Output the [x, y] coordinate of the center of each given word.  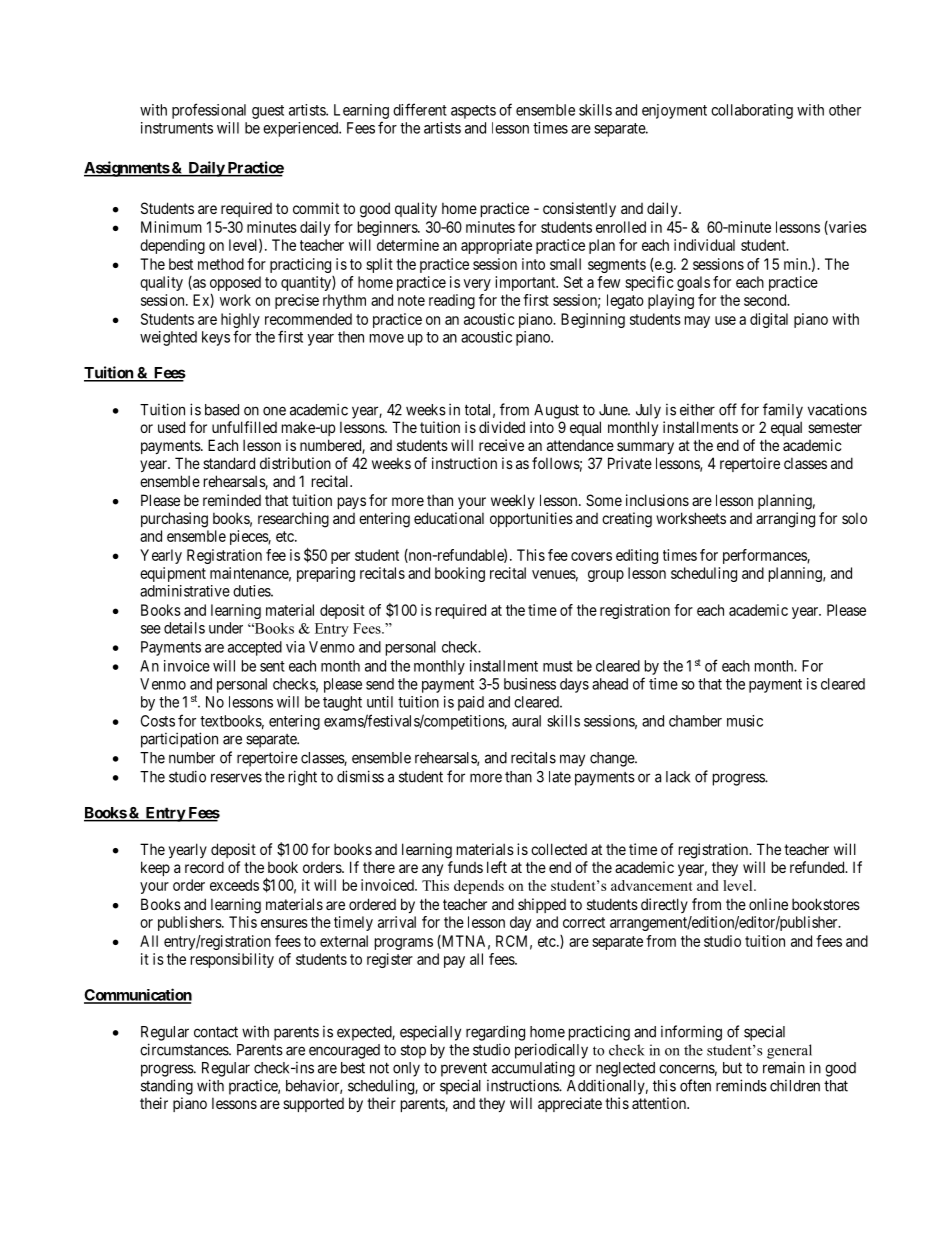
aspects [473, 112]
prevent [464, 1069]
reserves [236, 778]
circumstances [185, 1049]
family [783, 411]
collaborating [752, 111]
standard [229, 463]
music [745, 721]
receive [501, 445]
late [560, 777]
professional [209, 111]
